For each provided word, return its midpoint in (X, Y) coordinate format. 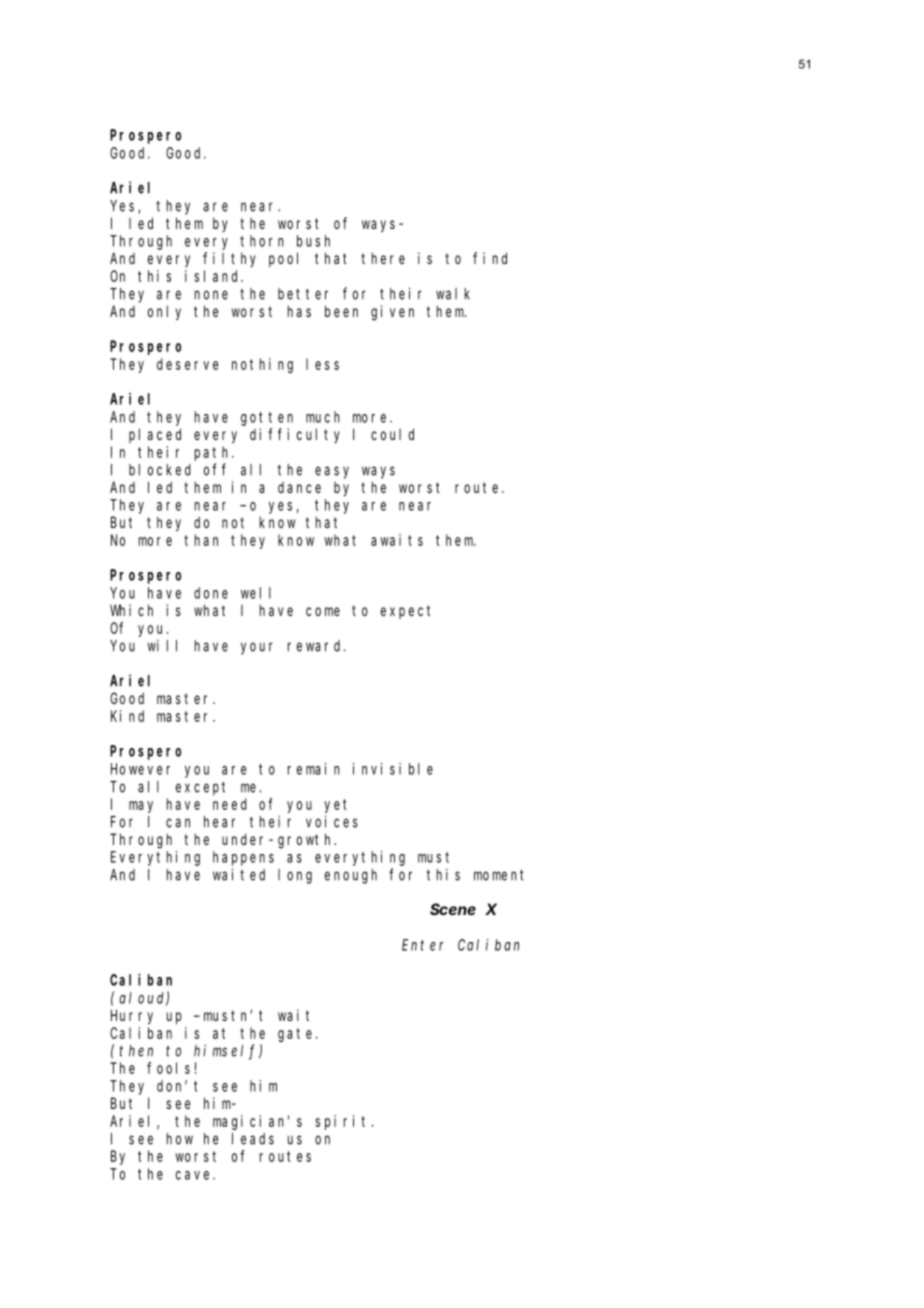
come (323, 611)
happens (243, 858)
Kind (127, 716)
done (211, 593)
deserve (187, 364)
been (341, 311)
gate (297, 1035)
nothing (262, 365)
